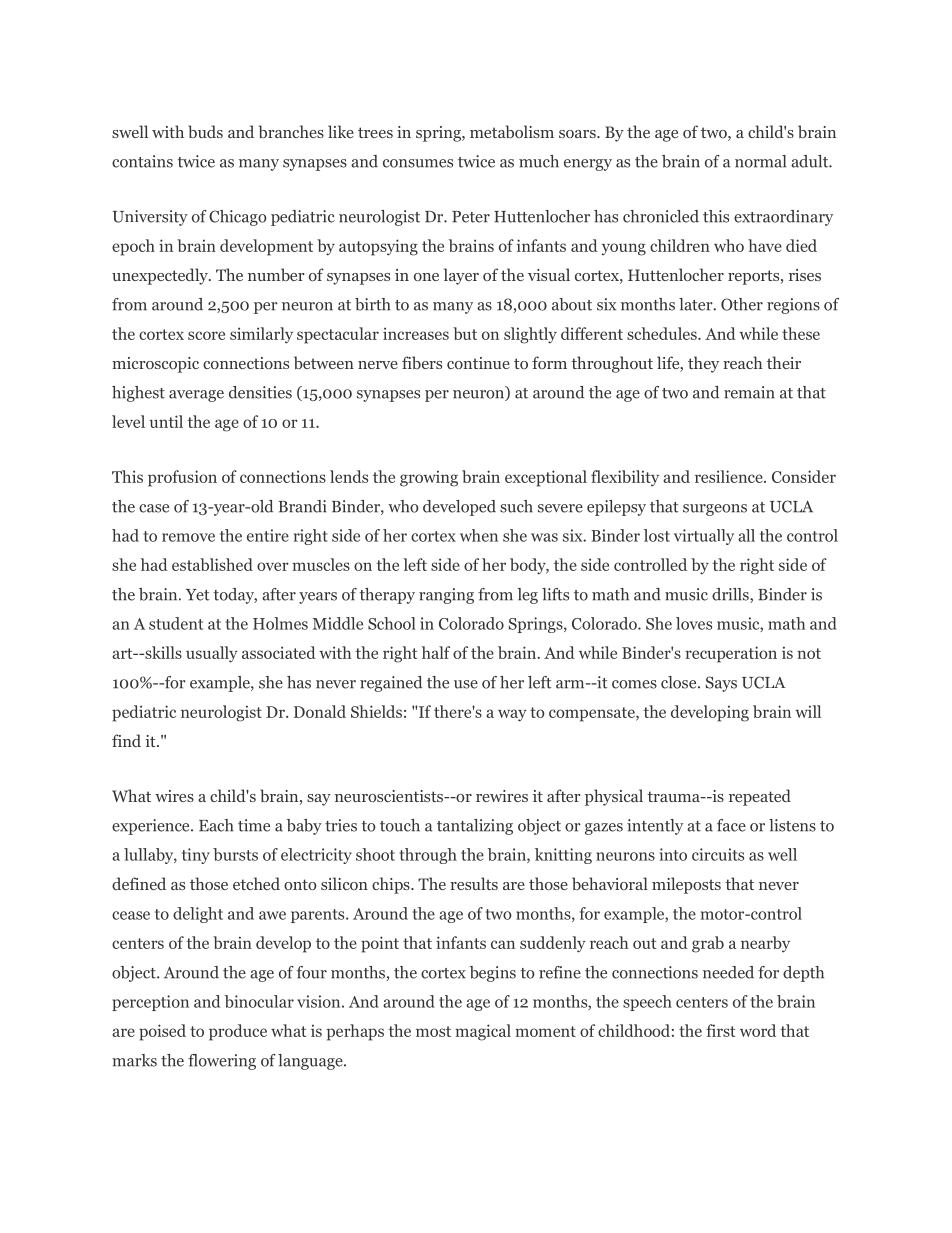 This page has height=1233, width=952. What do you see at coordinates (198, 595) in the page?
I see `Yet` at bounding box center [198, 595].
